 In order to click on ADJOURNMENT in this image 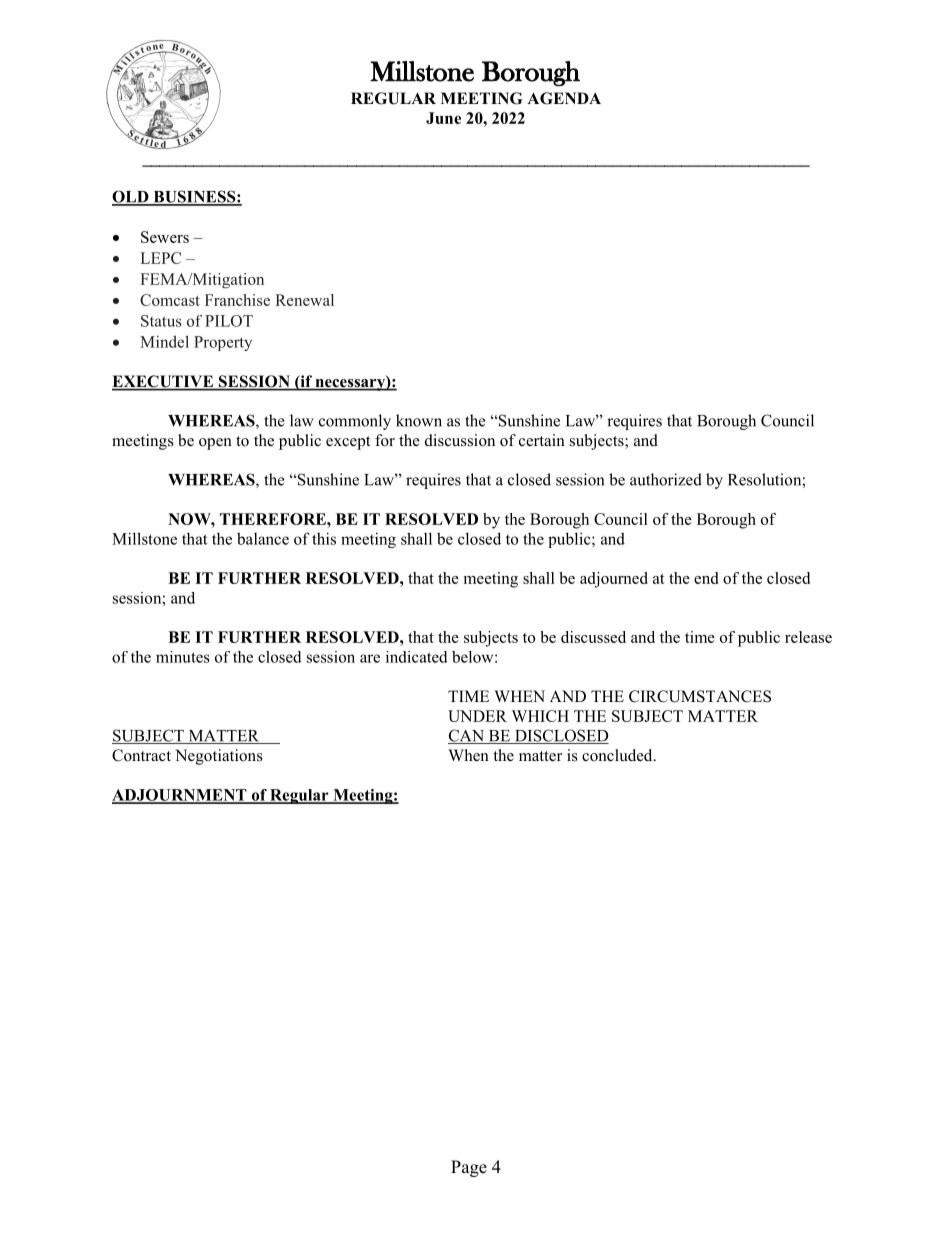, I will do `click(180, 796)`.
